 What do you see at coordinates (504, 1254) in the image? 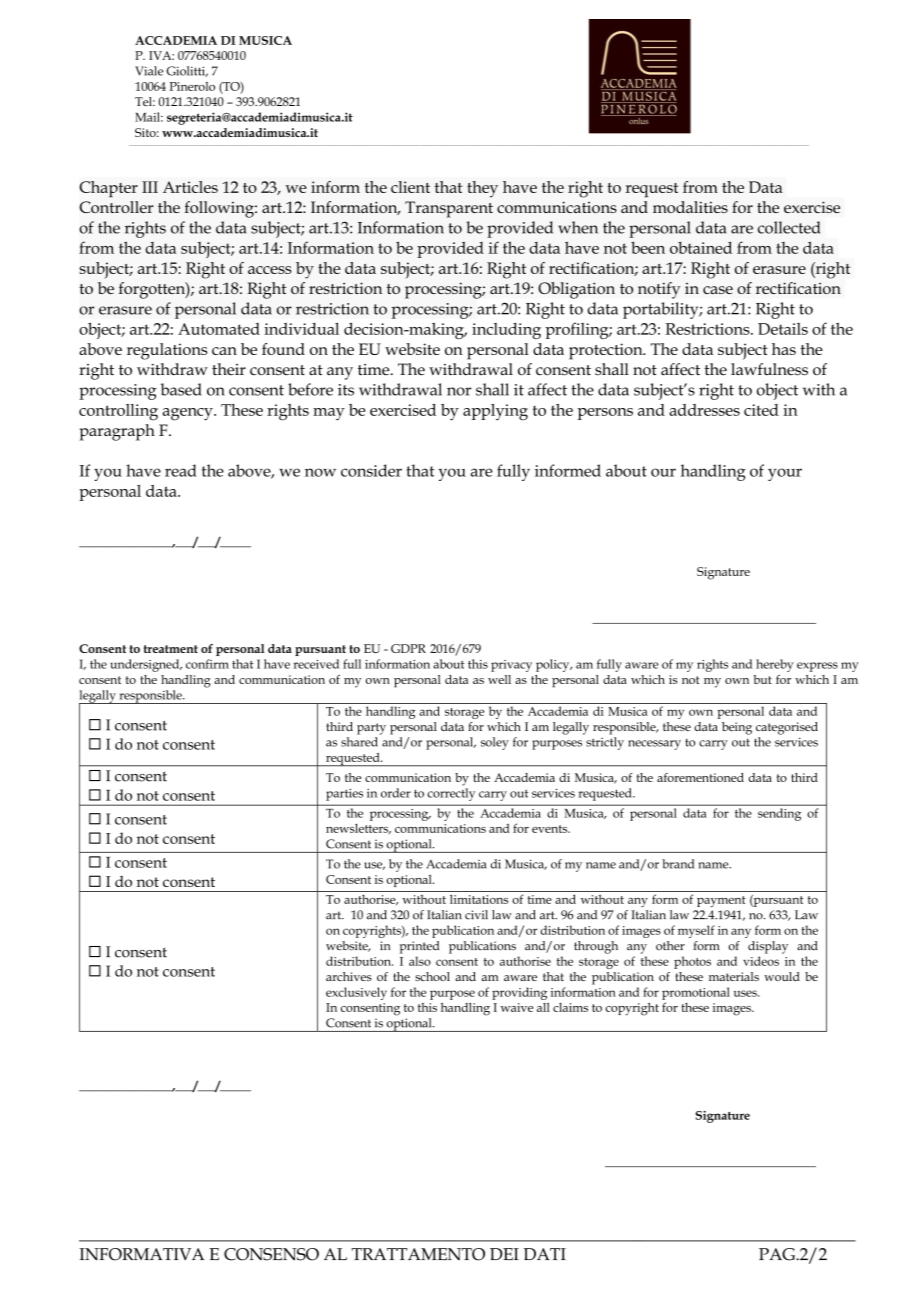
I see `DEI` at bounding box center [504, 1254].
